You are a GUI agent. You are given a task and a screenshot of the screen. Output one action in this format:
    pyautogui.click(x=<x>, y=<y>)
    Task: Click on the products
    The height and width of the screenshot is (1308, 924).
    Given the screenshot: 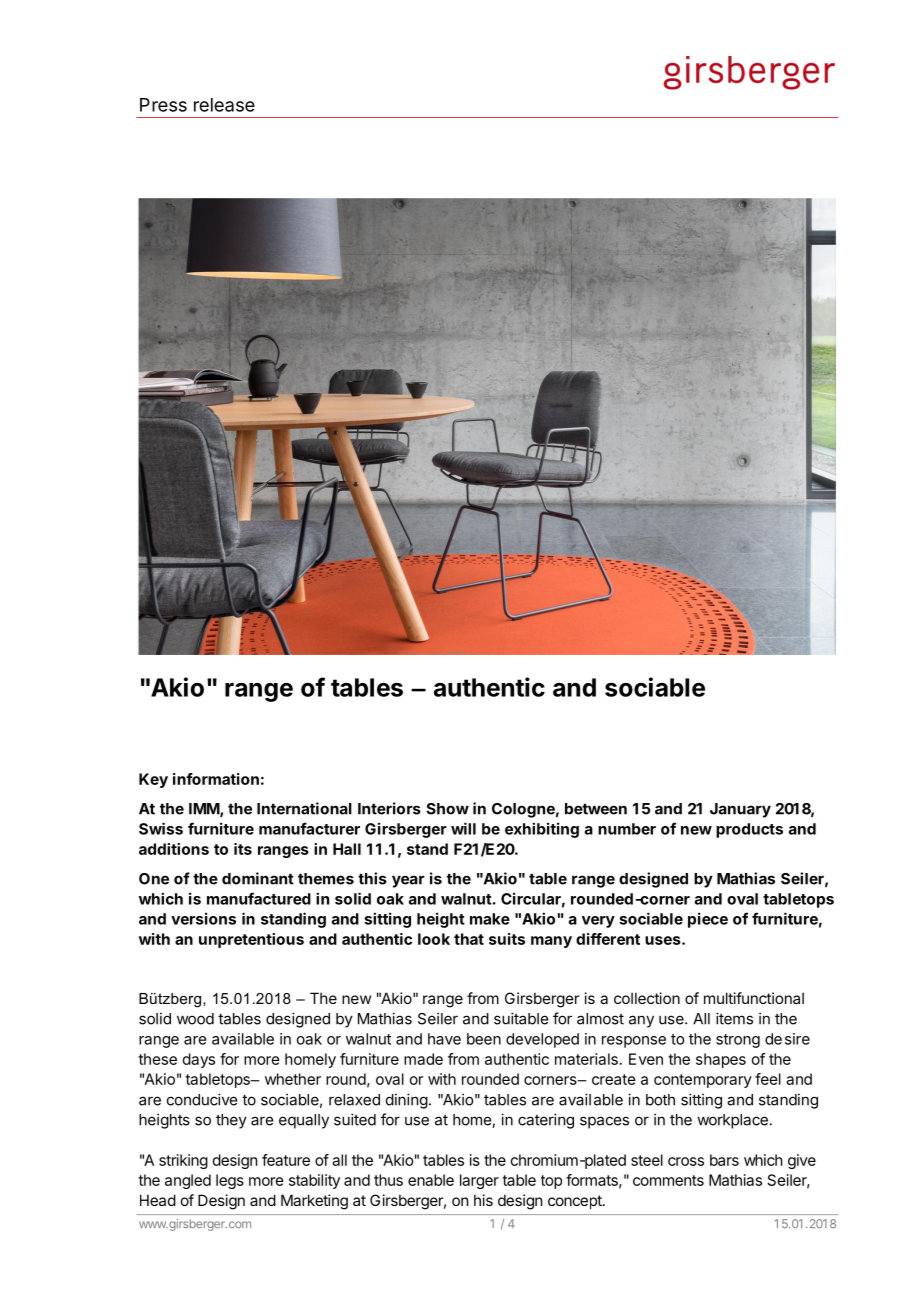 What is the action you would take?
    pyautogui.click(x=749, y=830)
